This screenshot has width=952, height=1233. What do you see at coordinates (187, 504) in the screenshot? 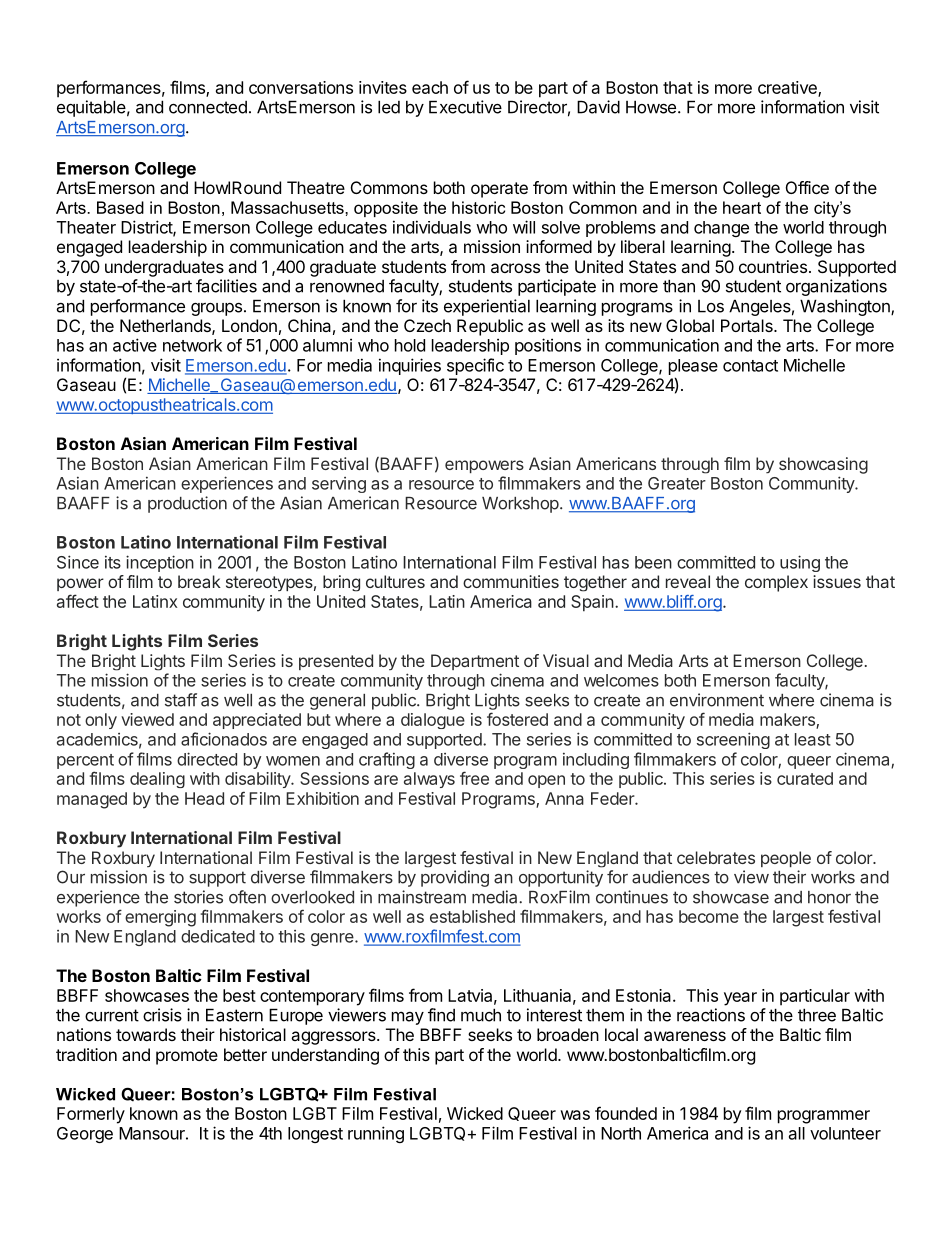
I see `production` at bounding box center [187, 504].
